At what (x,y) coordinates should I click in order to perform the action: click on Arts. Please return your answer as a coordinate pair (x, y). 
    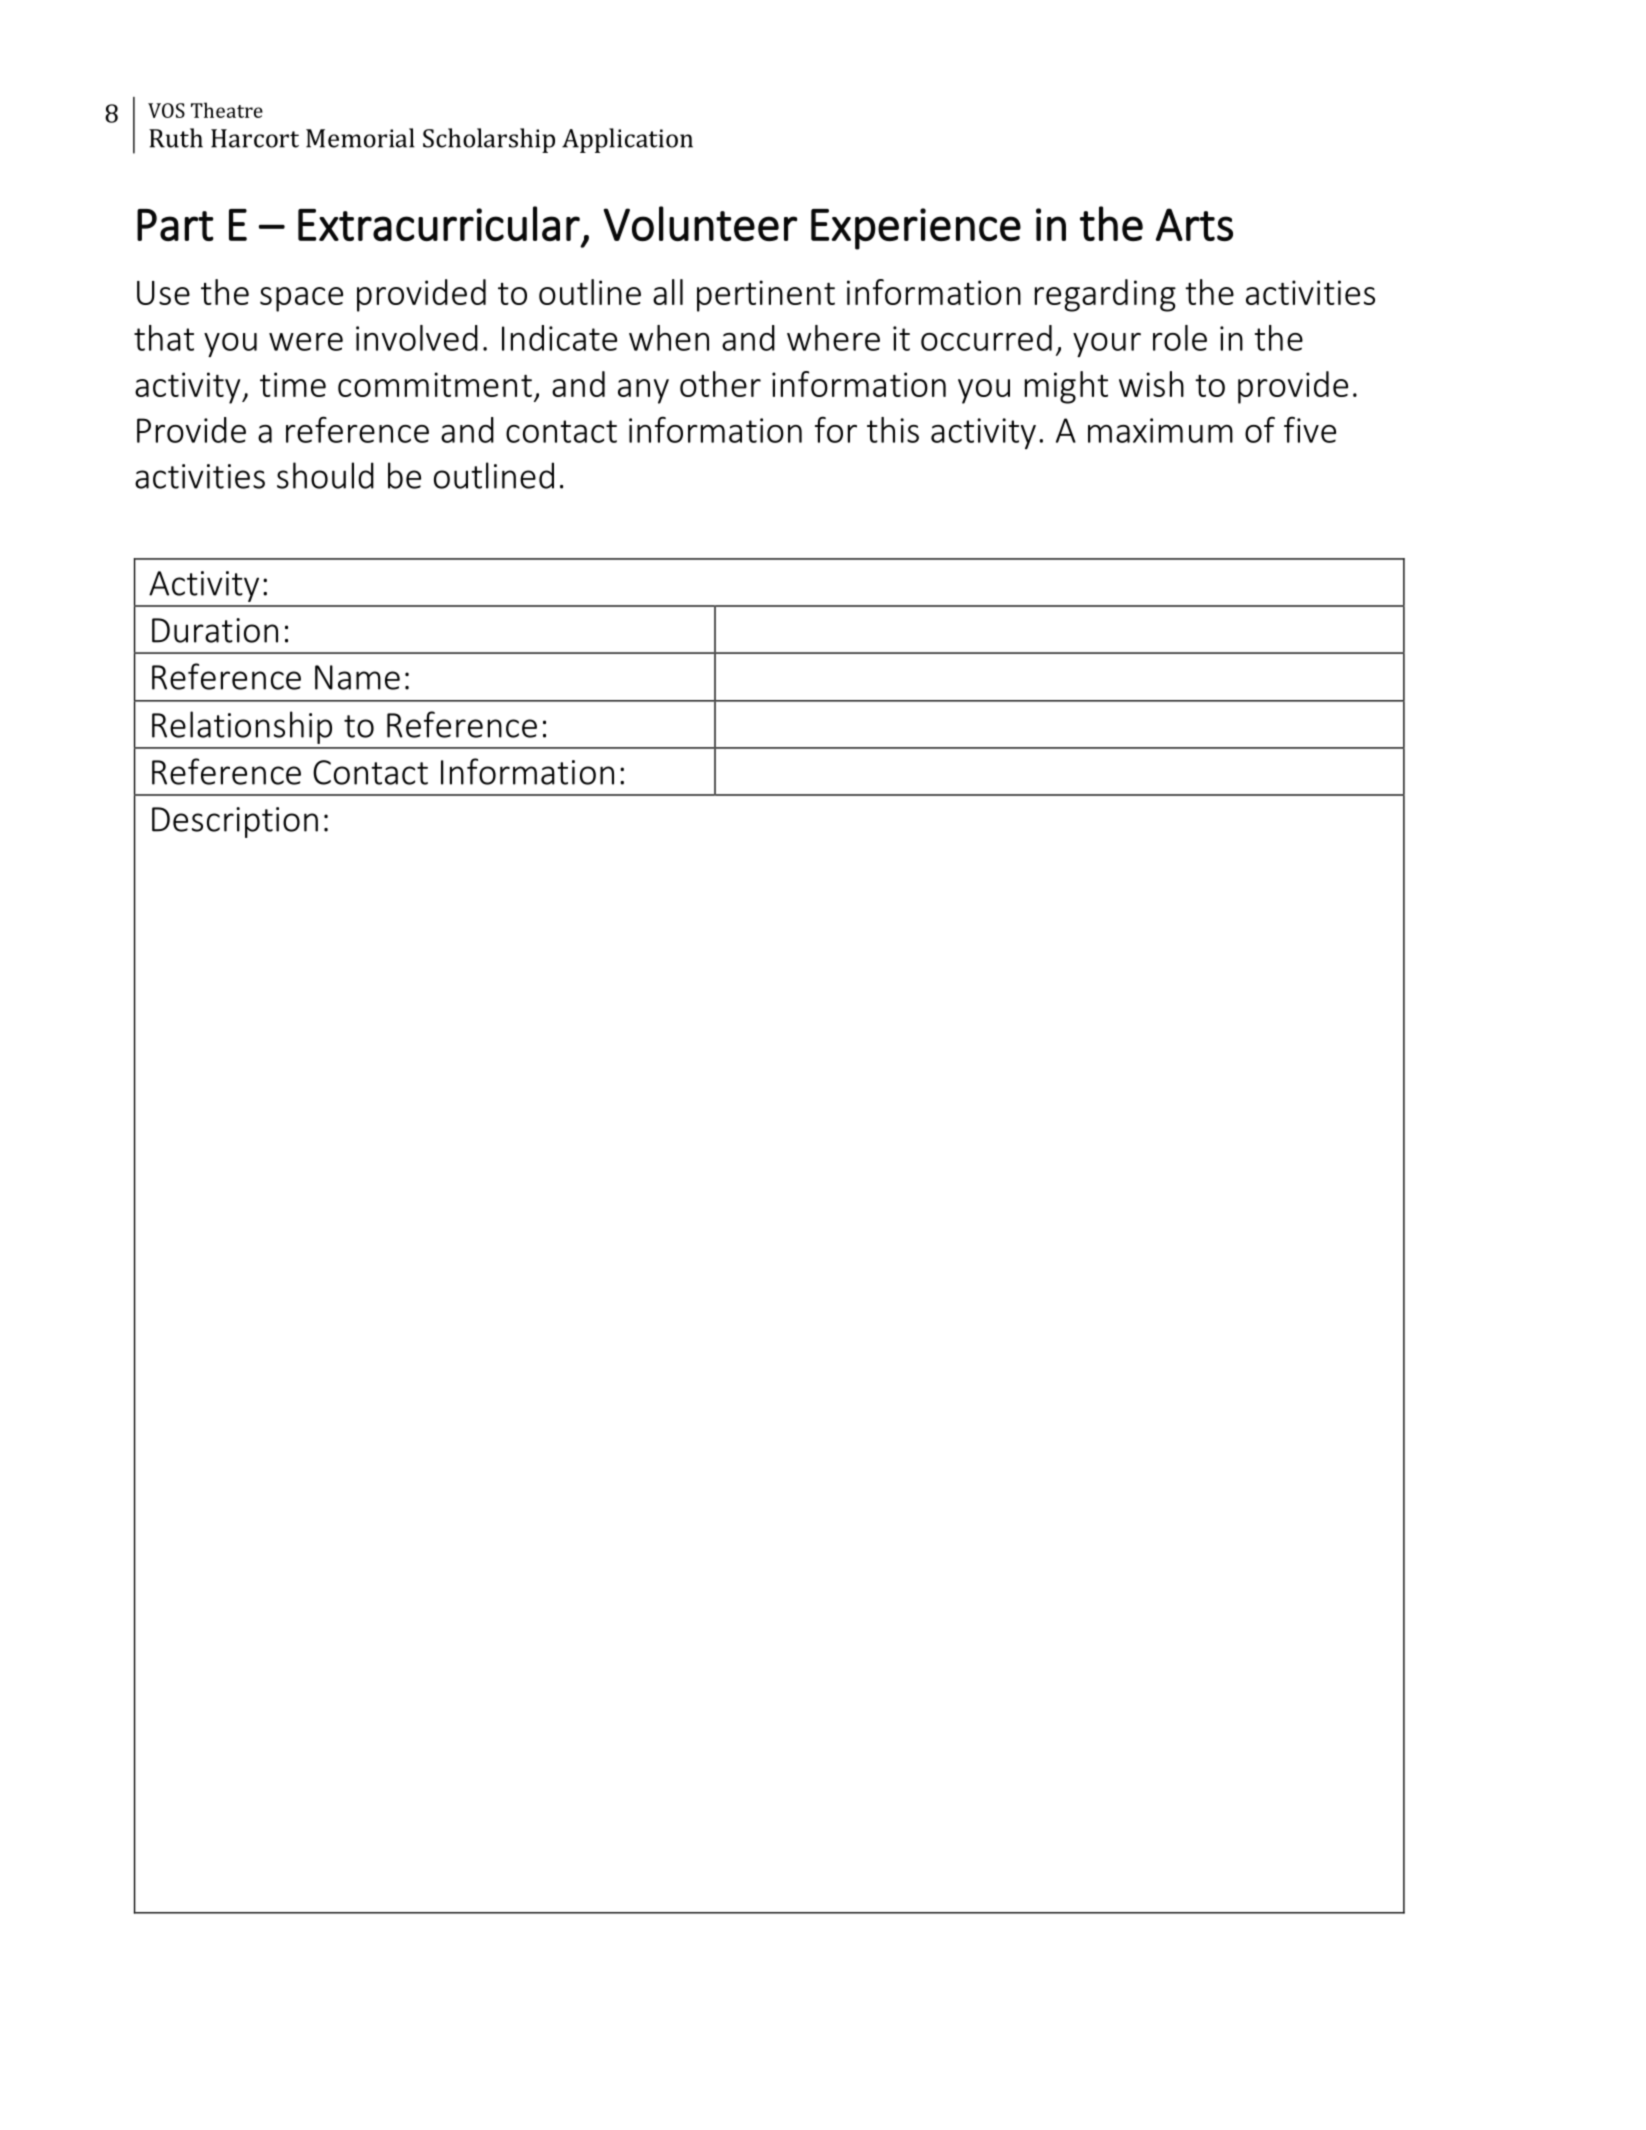
    Looking at the image, I should click on (1194, 224).
